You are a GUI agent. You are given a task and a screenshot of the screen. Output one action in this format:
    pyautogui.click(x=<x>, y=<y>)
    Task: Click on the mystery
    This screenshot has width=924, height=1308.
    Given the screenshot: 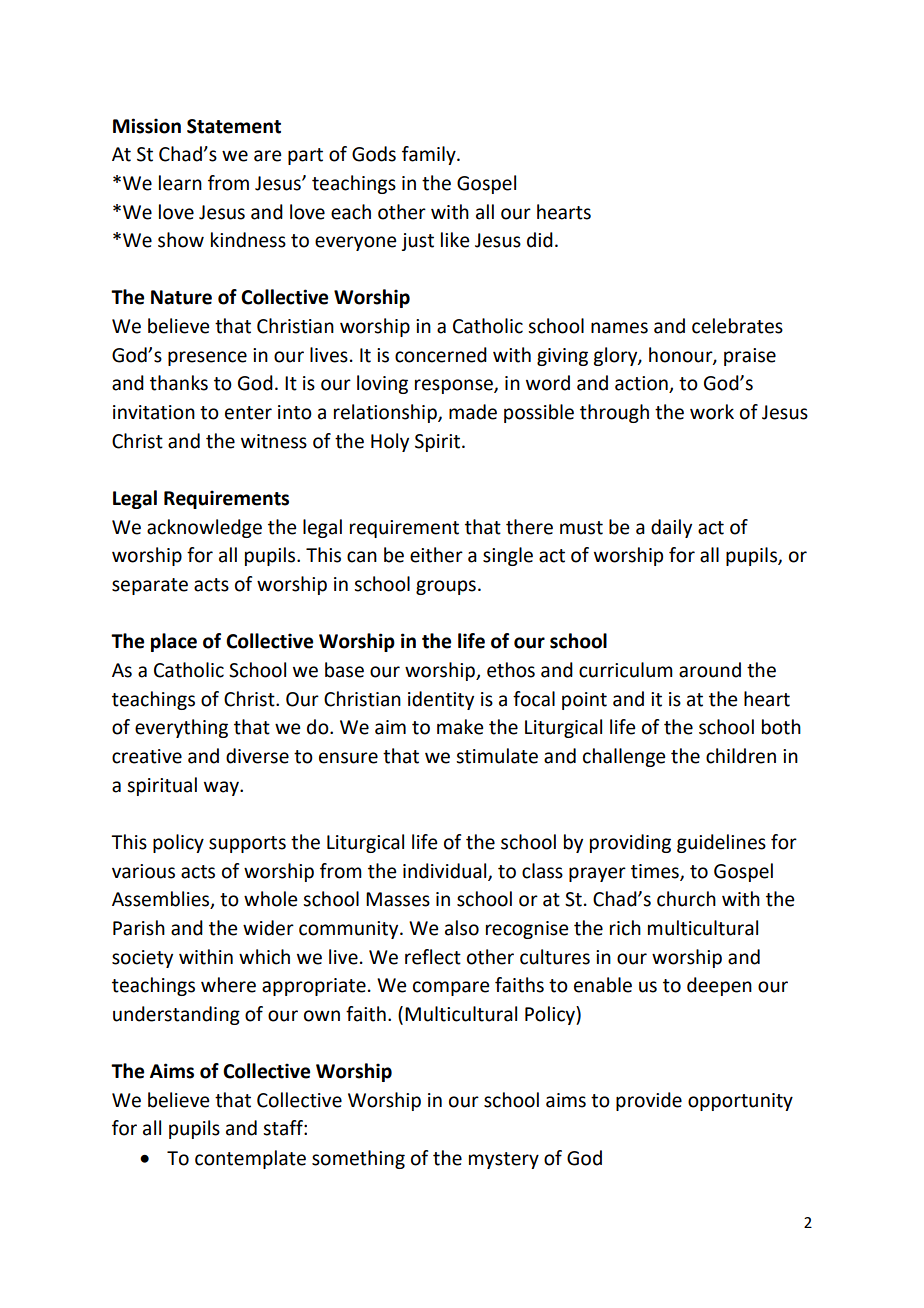 What is the action you would take?
    pyautogui.click(x=504, y=1160)
